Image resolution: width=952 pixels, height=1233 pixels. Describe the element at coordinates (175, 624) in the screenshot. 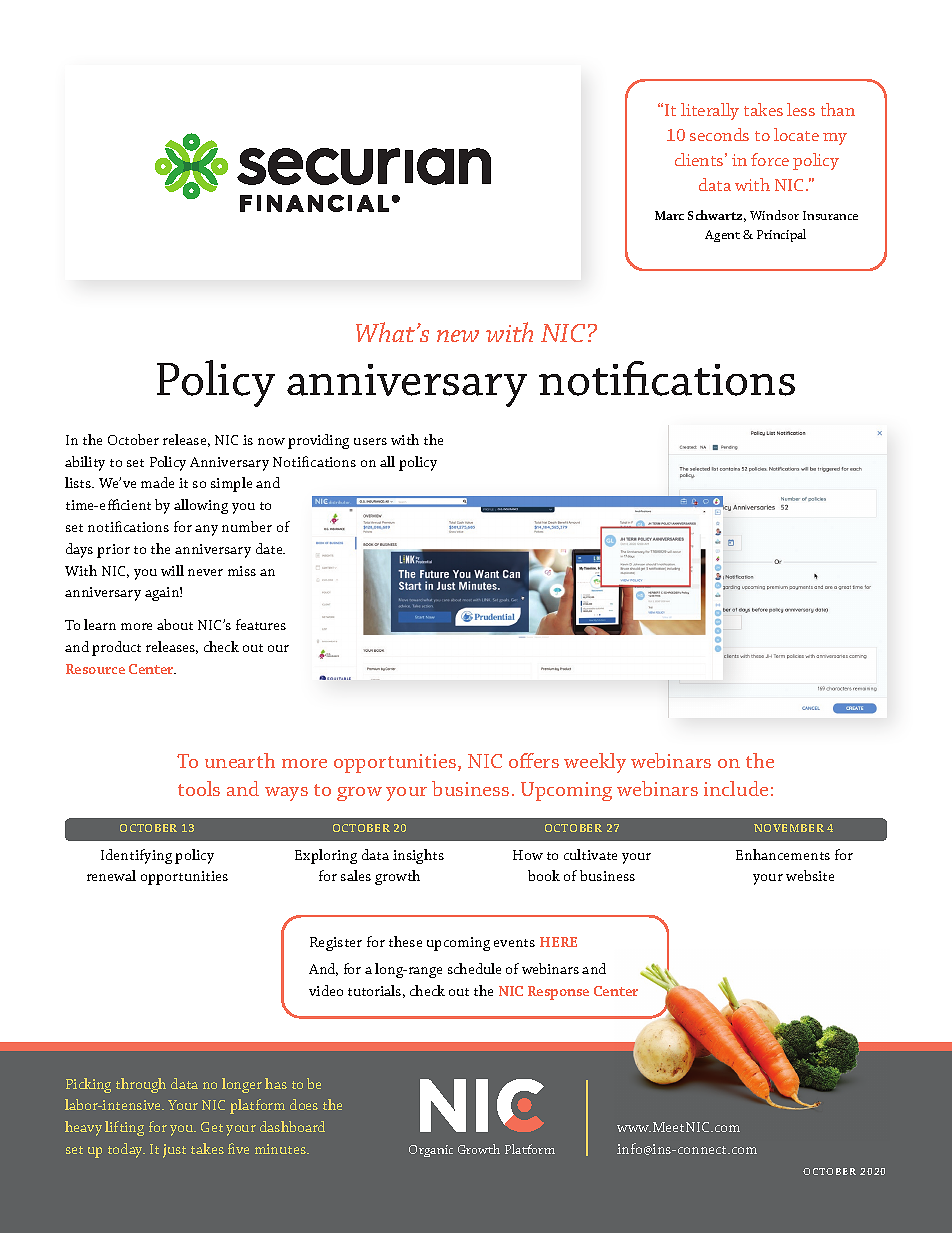

I see `about` at that location.
